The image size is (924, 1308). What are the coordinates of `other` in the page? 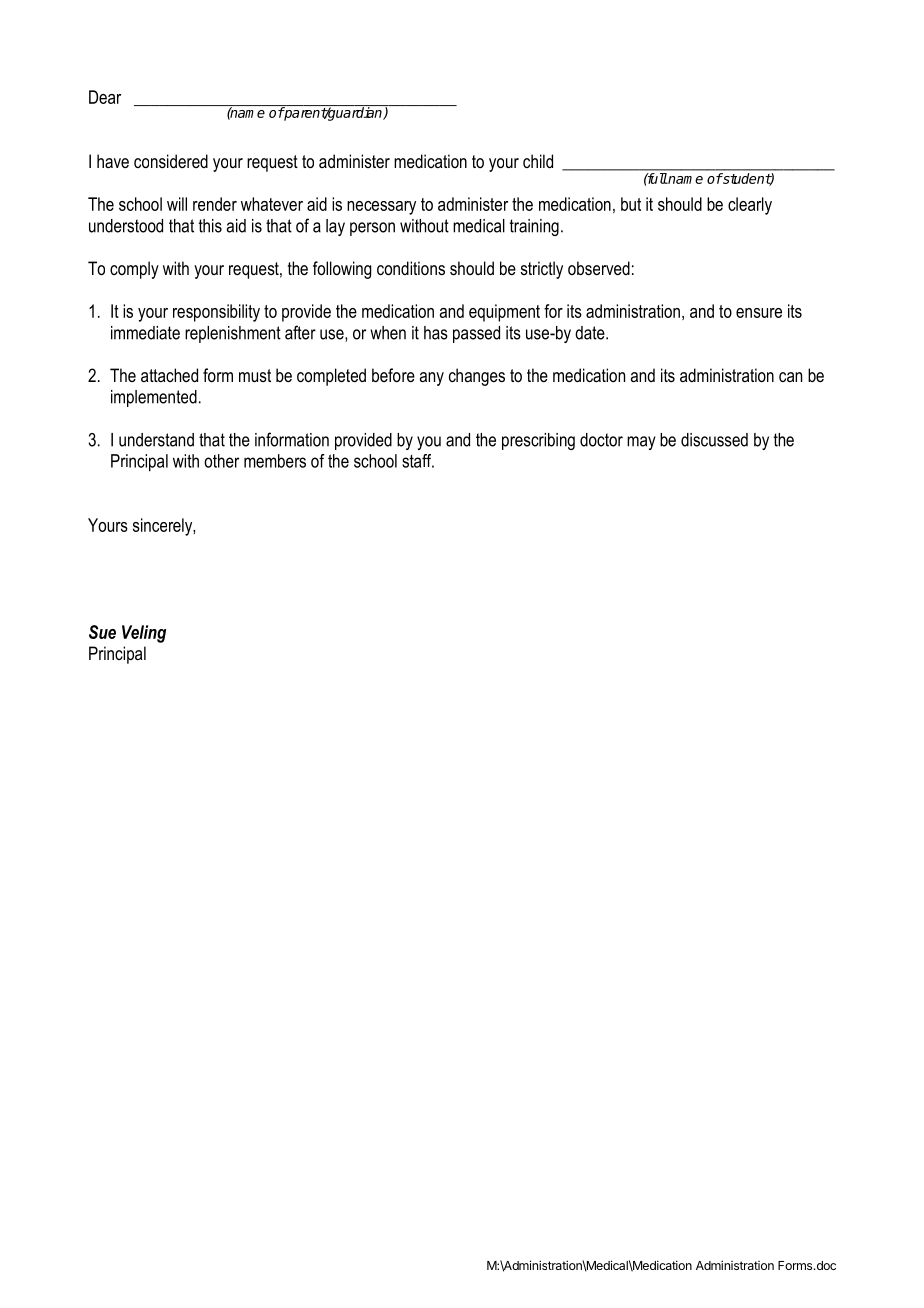 It's located at (221, 461).
